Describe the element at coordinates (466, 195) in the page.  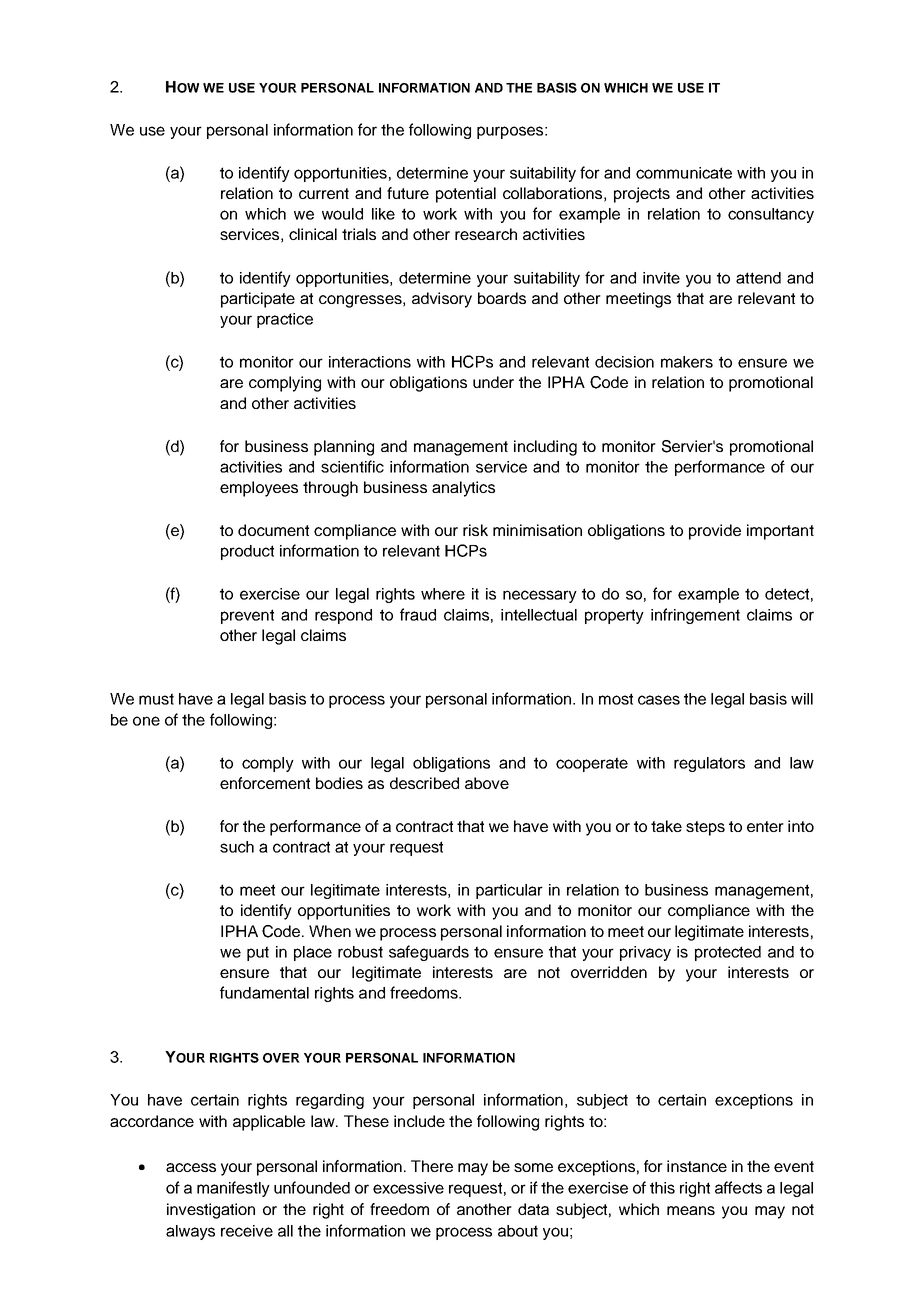
I see `potential` at that location.
